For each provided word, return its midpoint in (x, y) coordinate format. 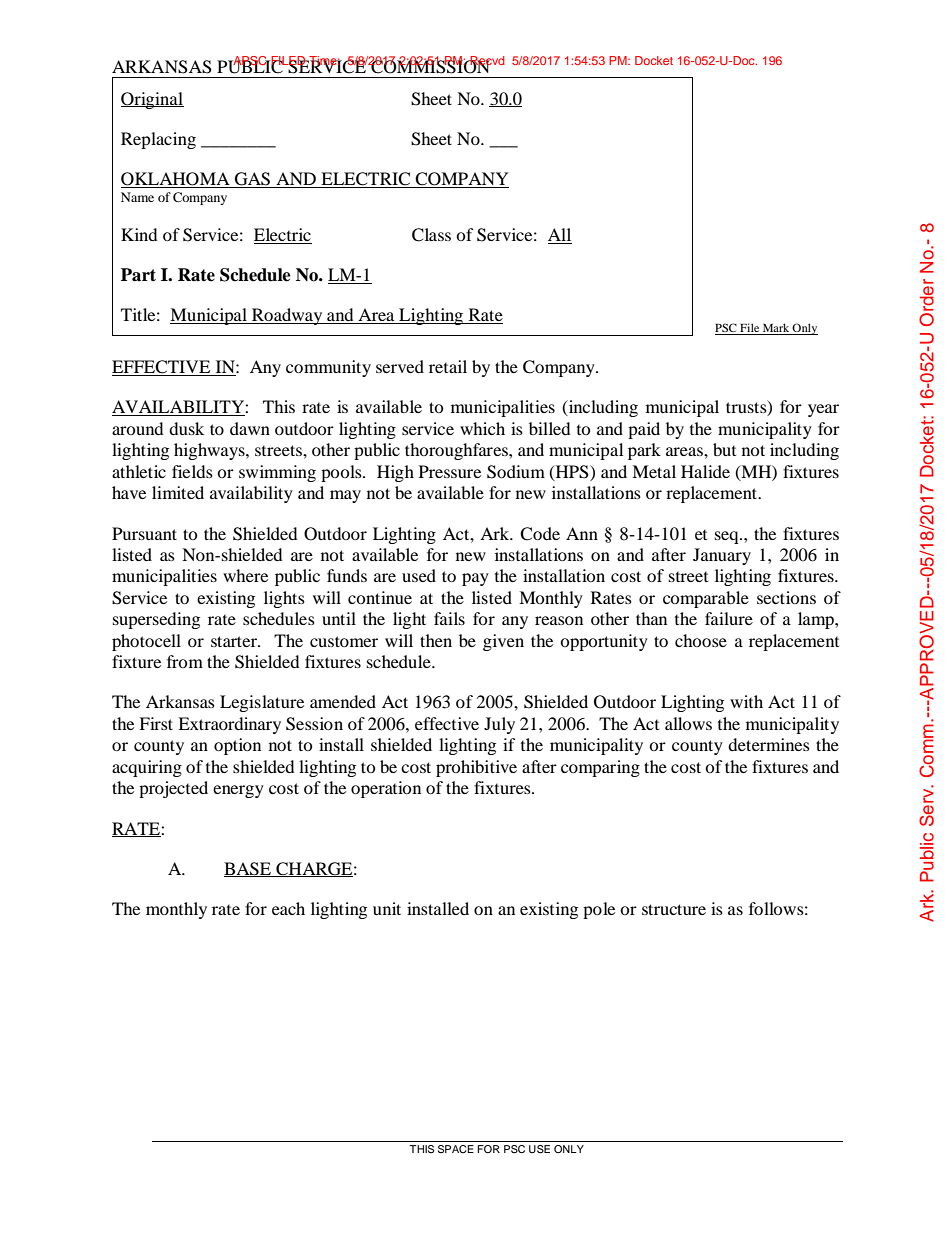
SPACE (456, 1149)
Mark (776, 329)
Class (431, 235)
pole (599, 910)
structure (674, 909)
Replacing (158, 140)
